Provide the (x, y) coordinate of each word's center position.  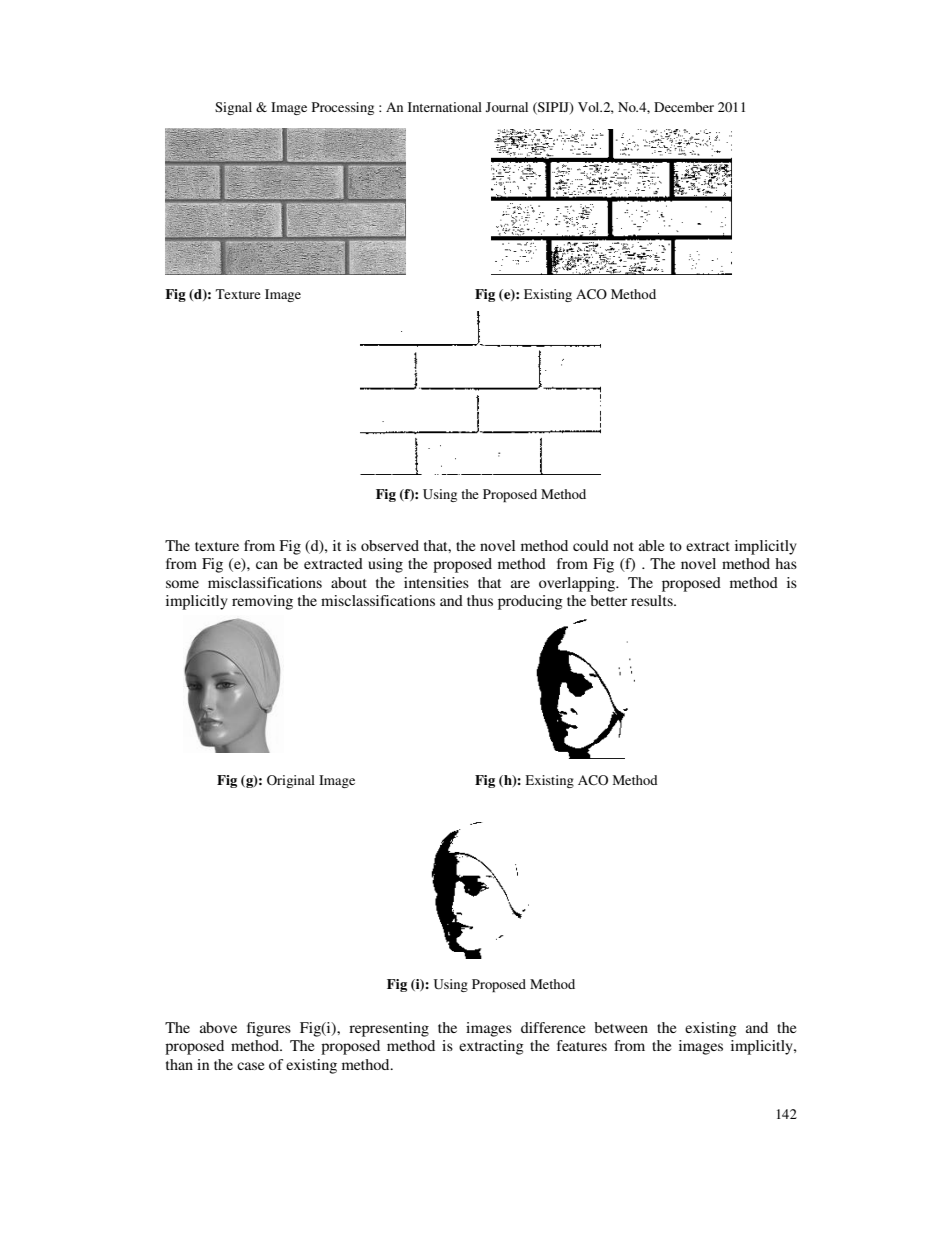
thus (480, 600)
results (653, 600)
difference (553, 1027)
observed (390, 545)
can (267, 565)
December (684, 107)
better (608, 600)
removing (262, 602)
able (651, 545)
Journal (507, 107)
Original (291, 781)
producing (530, 602)
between (621, 1027)
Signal (233, 108)
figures (269, 1029)
